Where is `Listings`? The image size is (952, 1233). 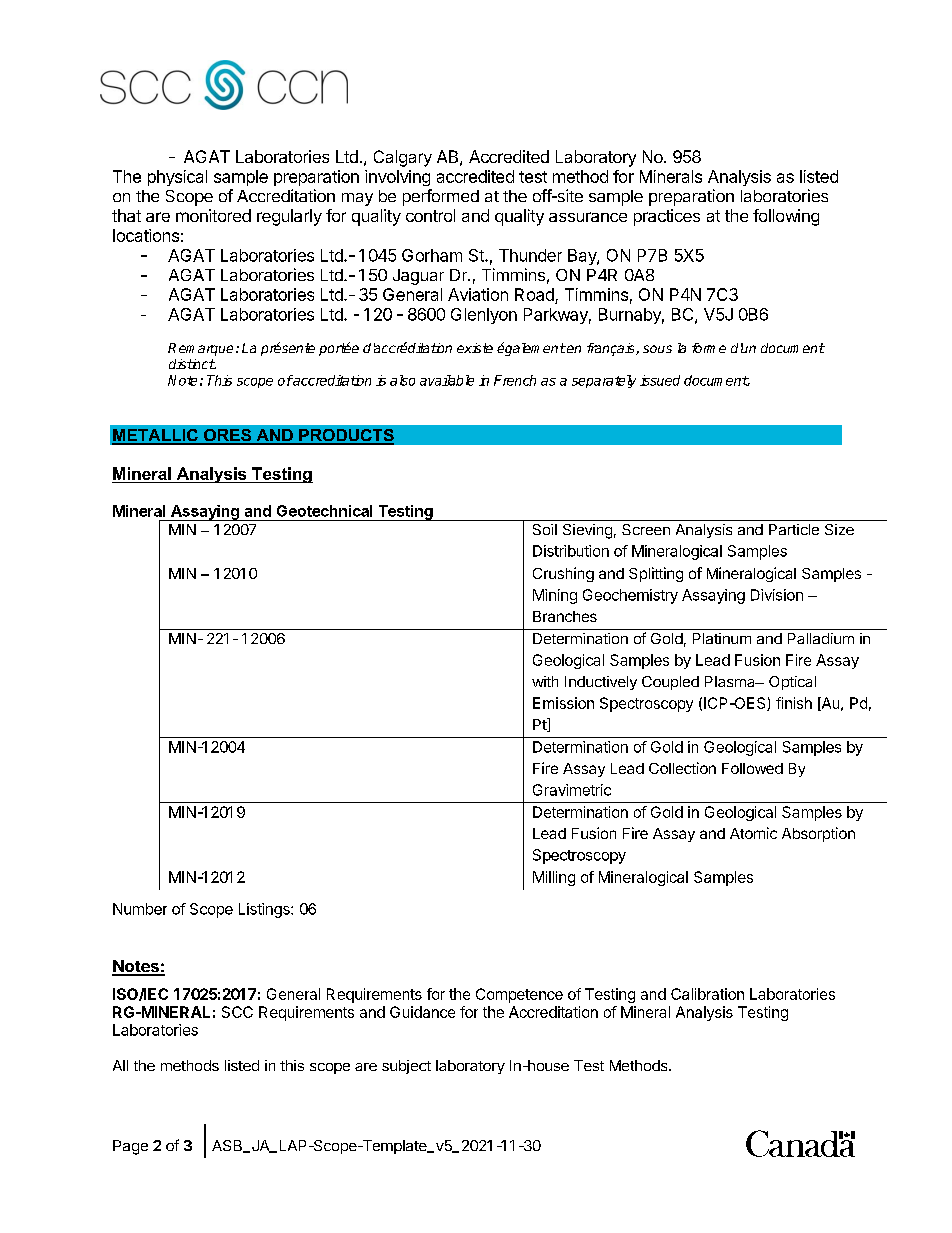
Listings is located at coordinates (265, 910).
